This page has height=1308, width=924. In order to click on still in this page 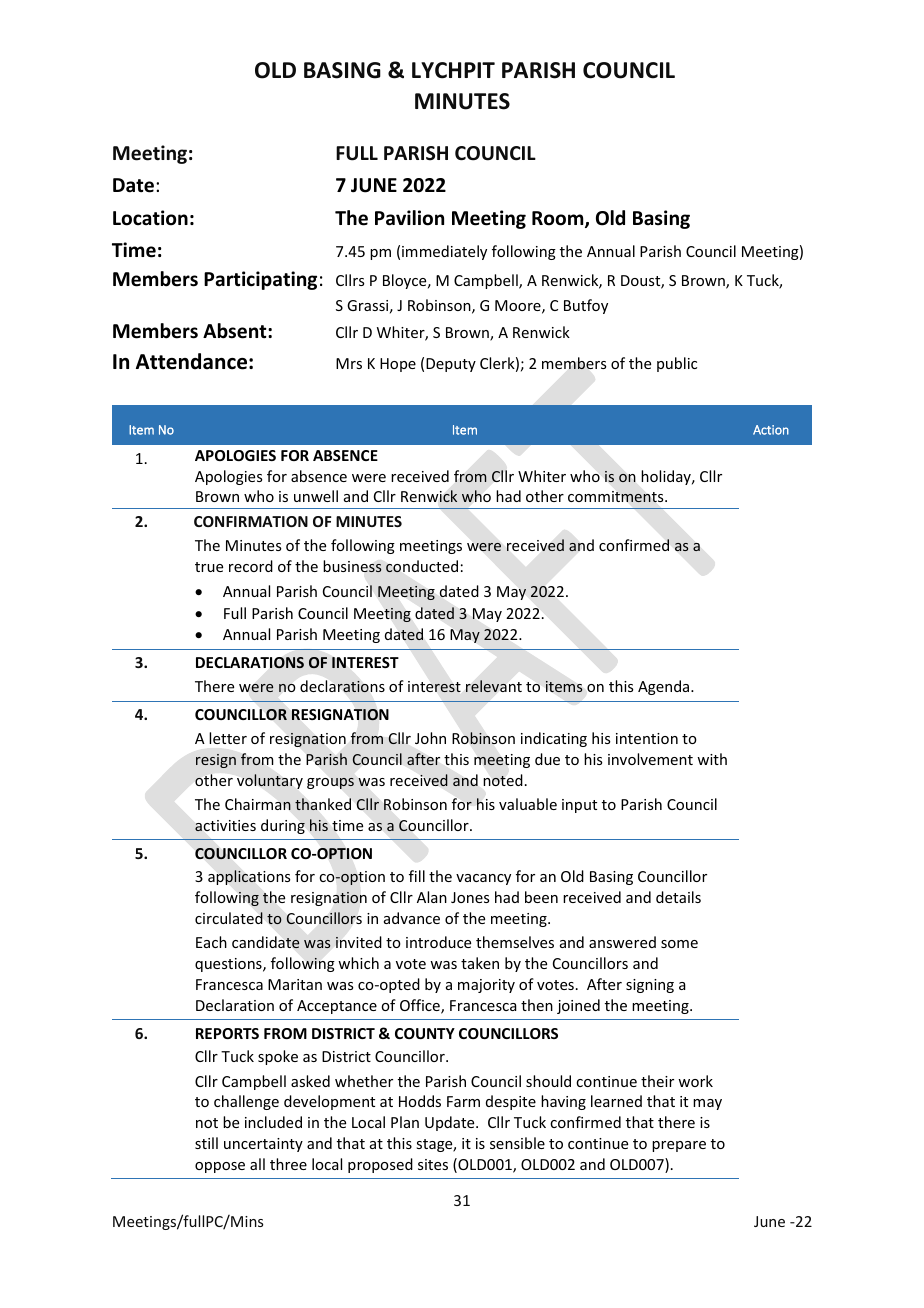, I will do `click(206, 1143)`.
